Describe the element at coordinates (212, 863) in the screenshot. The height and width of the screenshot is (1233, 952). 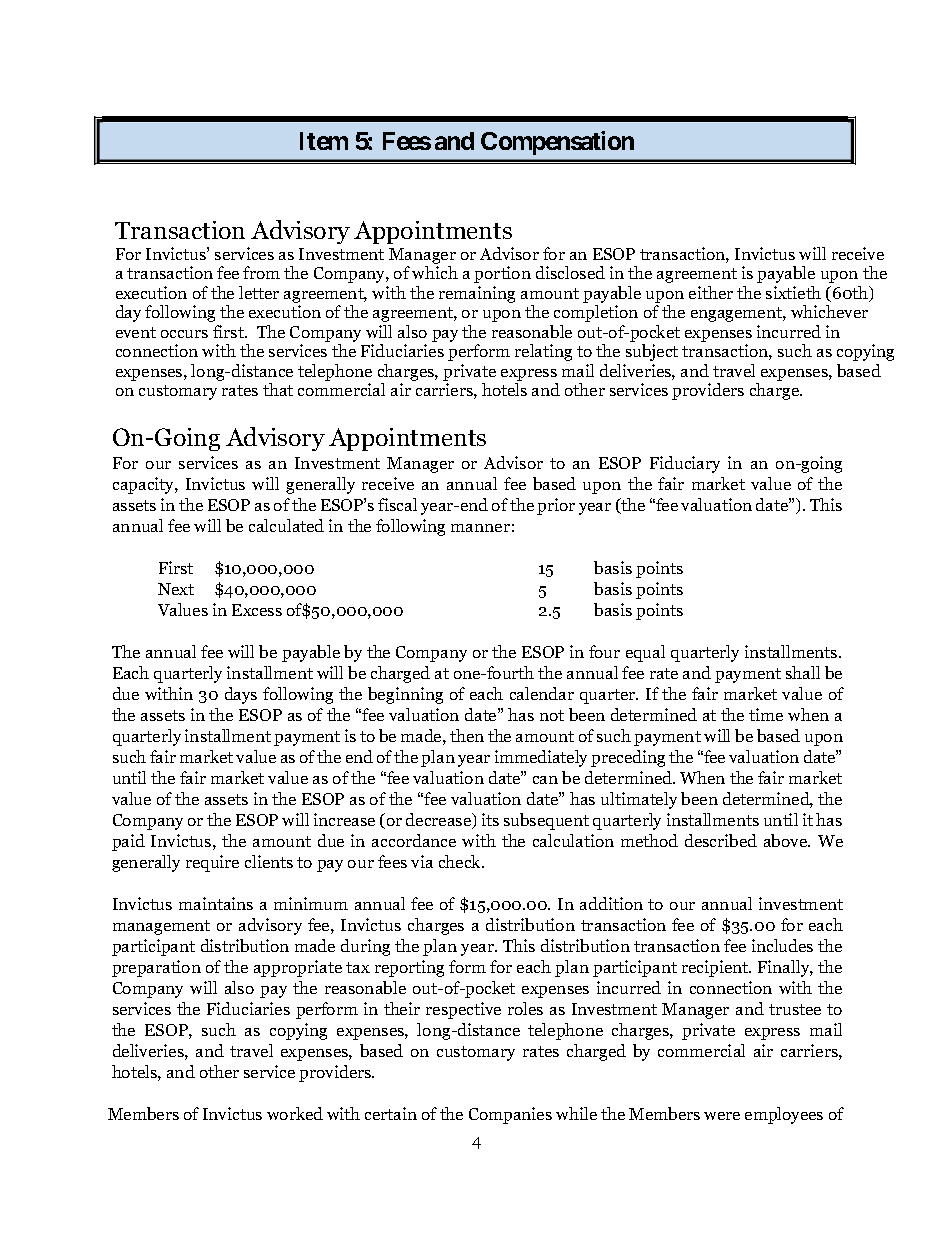
I see `require` at that location.
